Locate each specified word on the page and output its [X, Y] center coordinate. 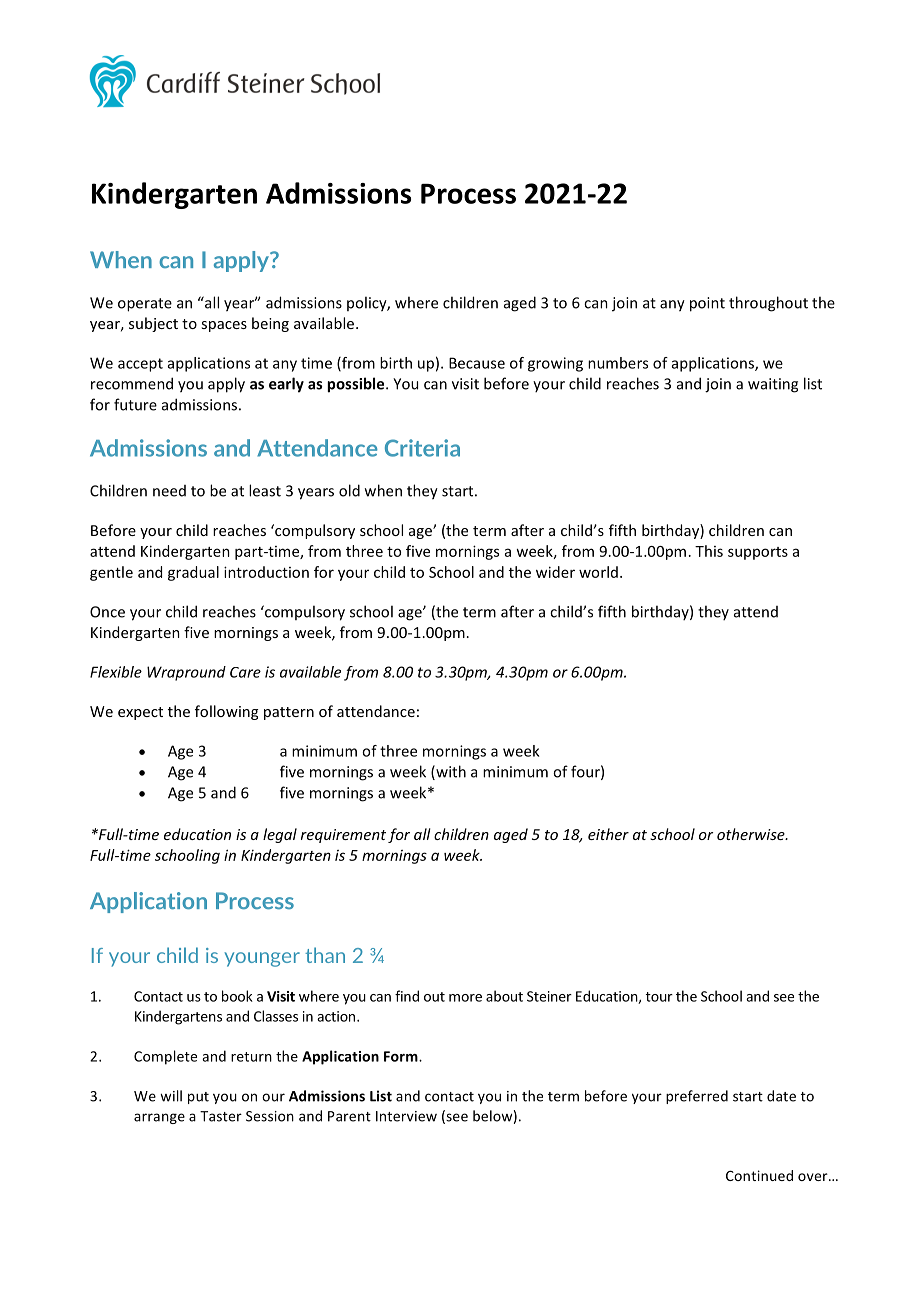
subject [153, 324]
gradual [193, 573]
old [349, 490]
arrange [159, 1118]
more [465, 998]
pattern [289, 713]
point [707, 304]
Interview [406, 1116]
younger [262, 959]
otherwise [752, 834]
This [709, 551]
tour [659, 997]
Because [477, 363]
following [226, 712]
